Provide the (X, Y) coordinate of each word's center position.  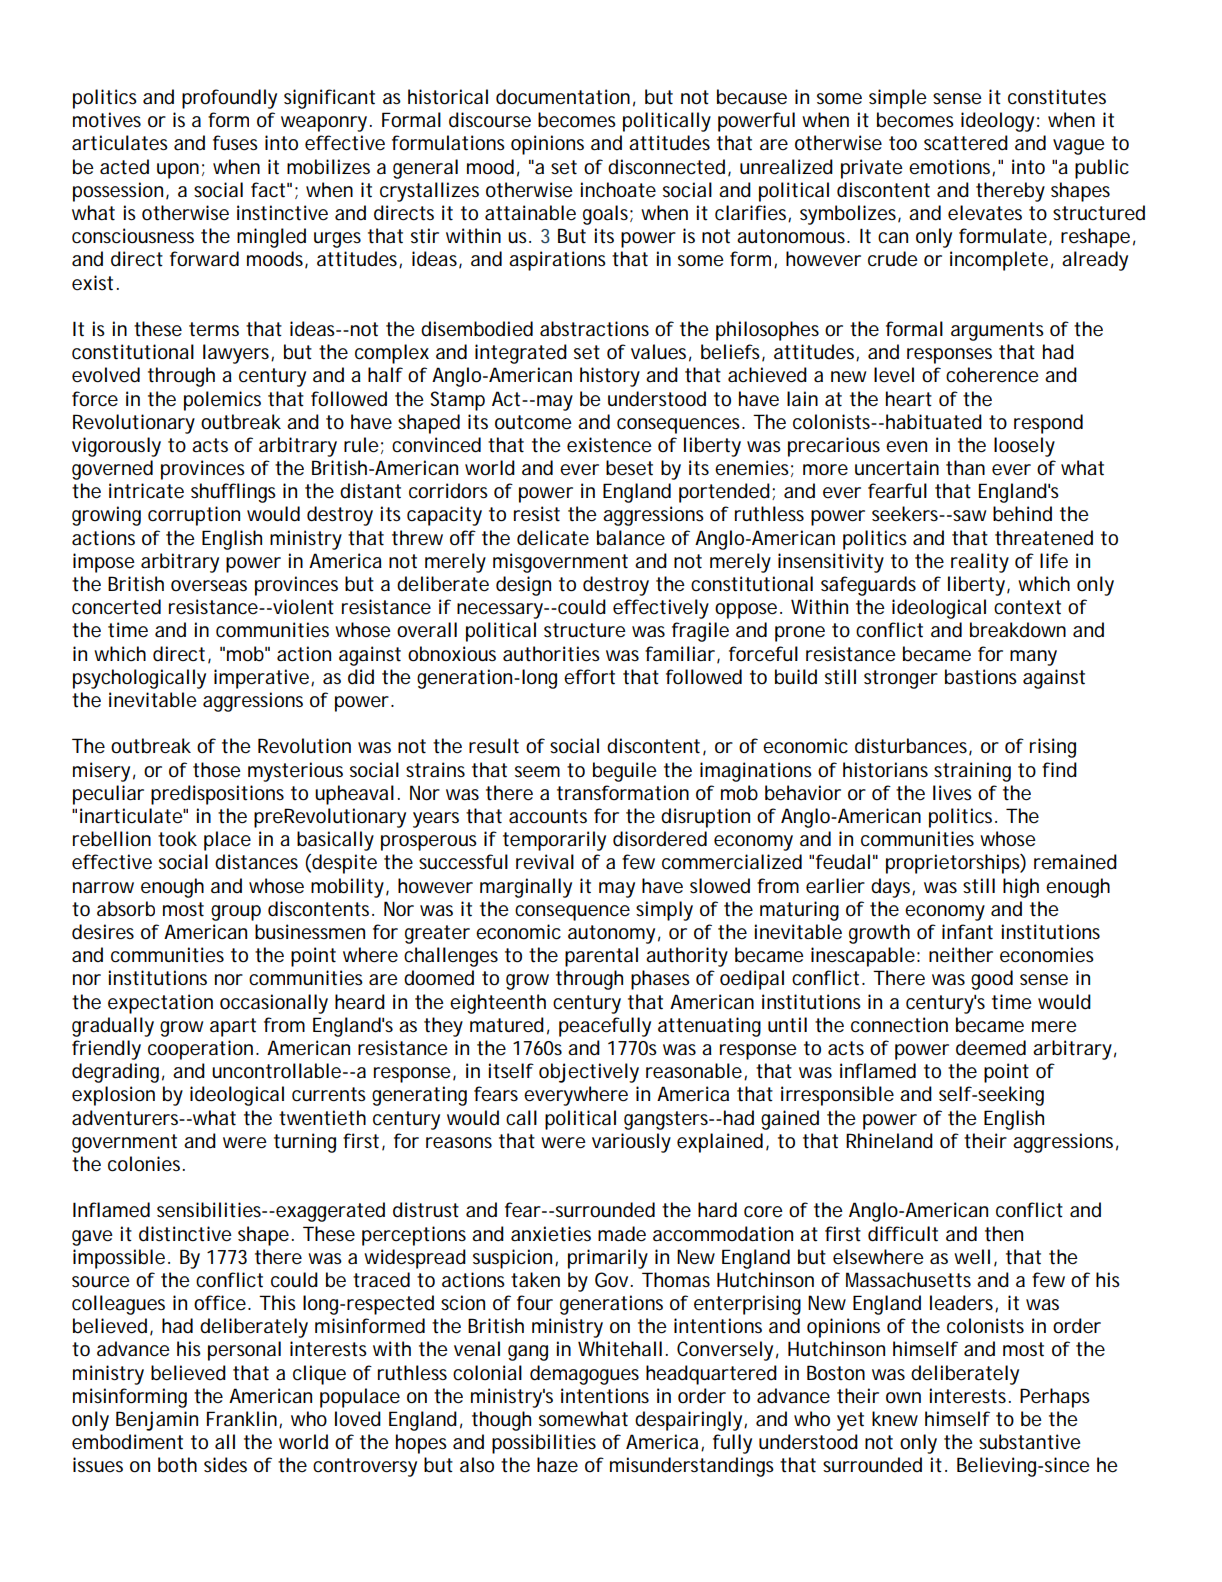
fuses (235, 143)
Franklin (242, 1419)
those (217, 770)
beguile (625, 772)
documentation (563, 97)
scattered (966, 143)
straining (972, 772)
